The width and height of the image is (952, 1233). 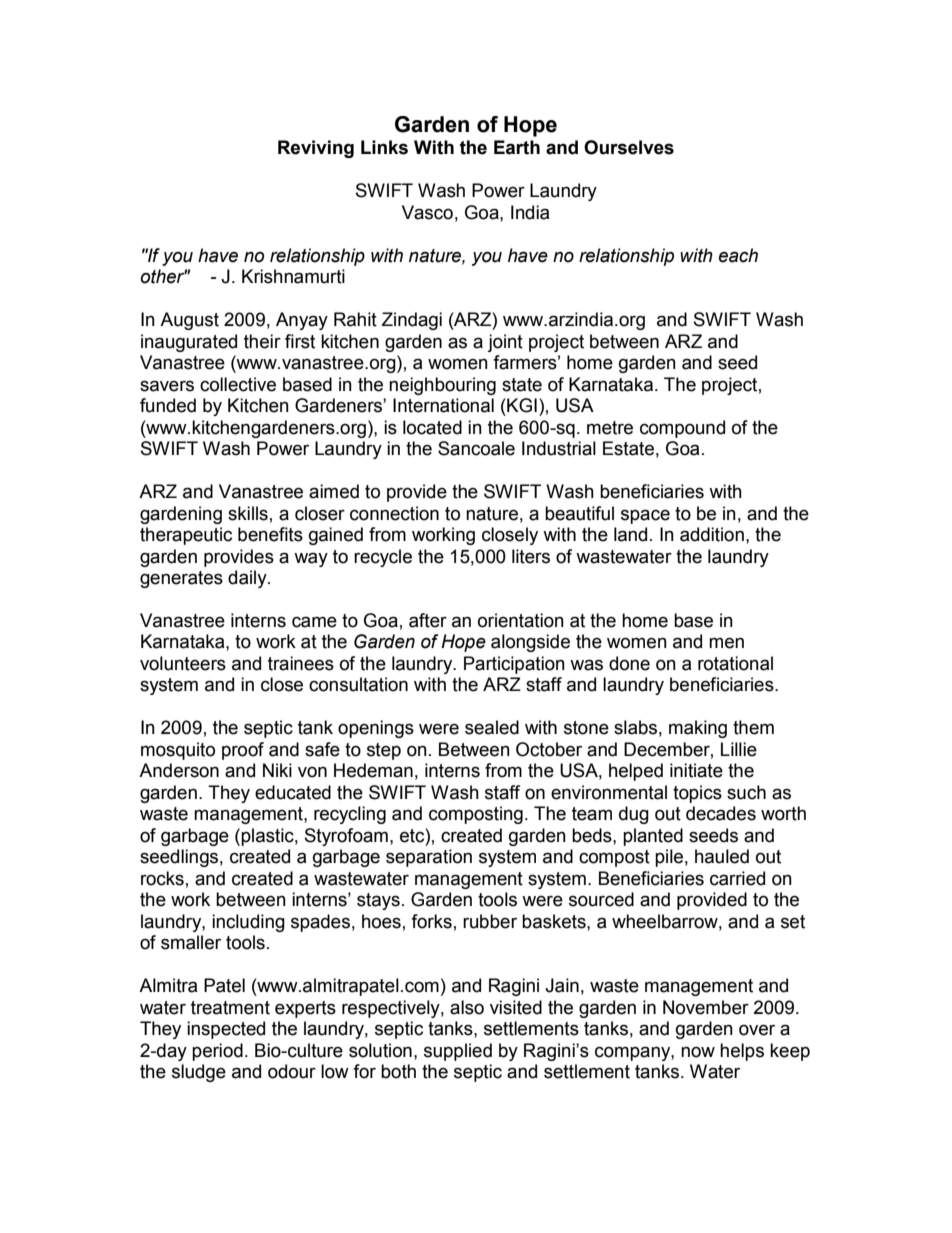 What do you see at coordinates (531, 556) in the image?
I see `liters` at bounding box center [531, 556].
